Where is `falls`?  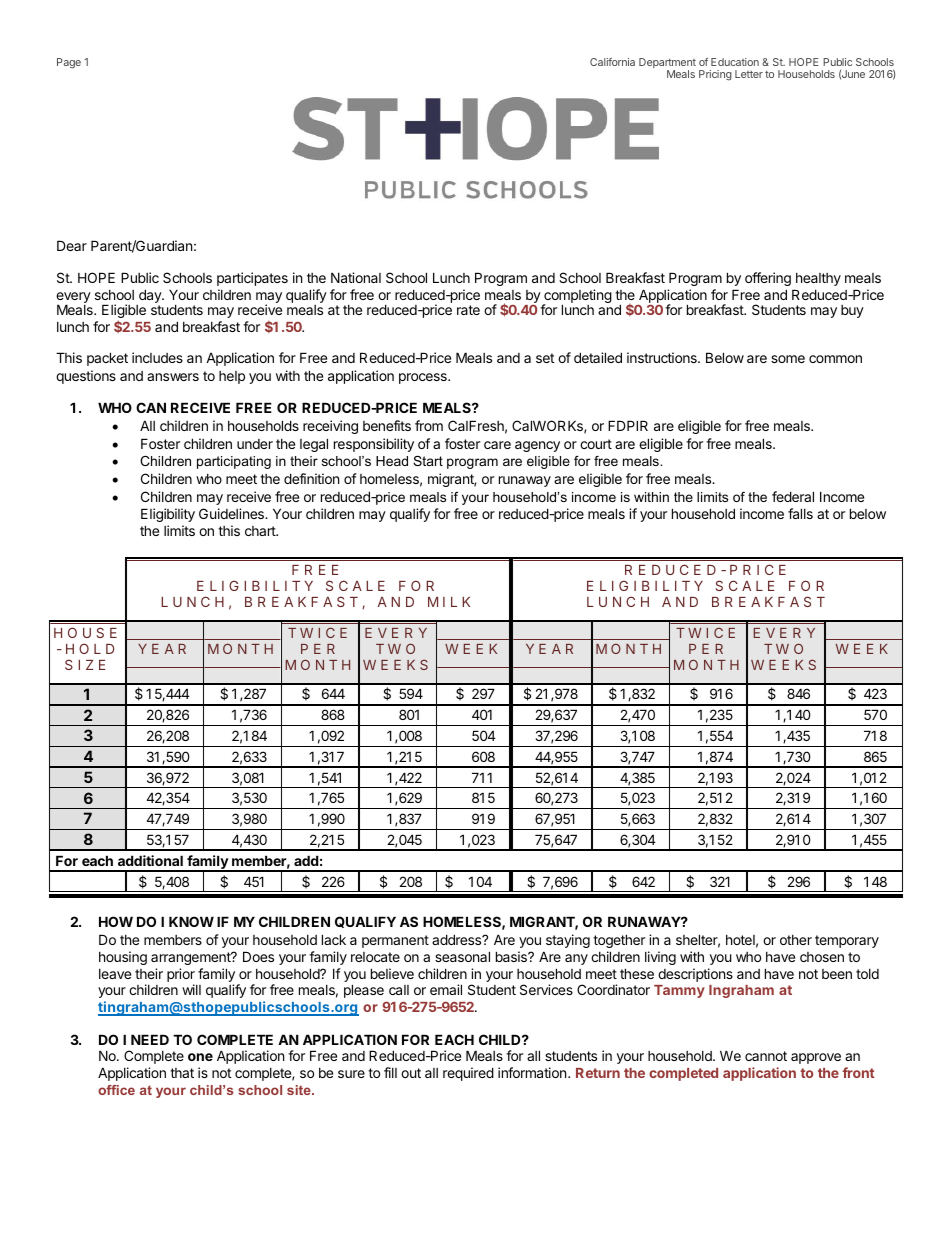 falls is located at coordinates (800, 513).
